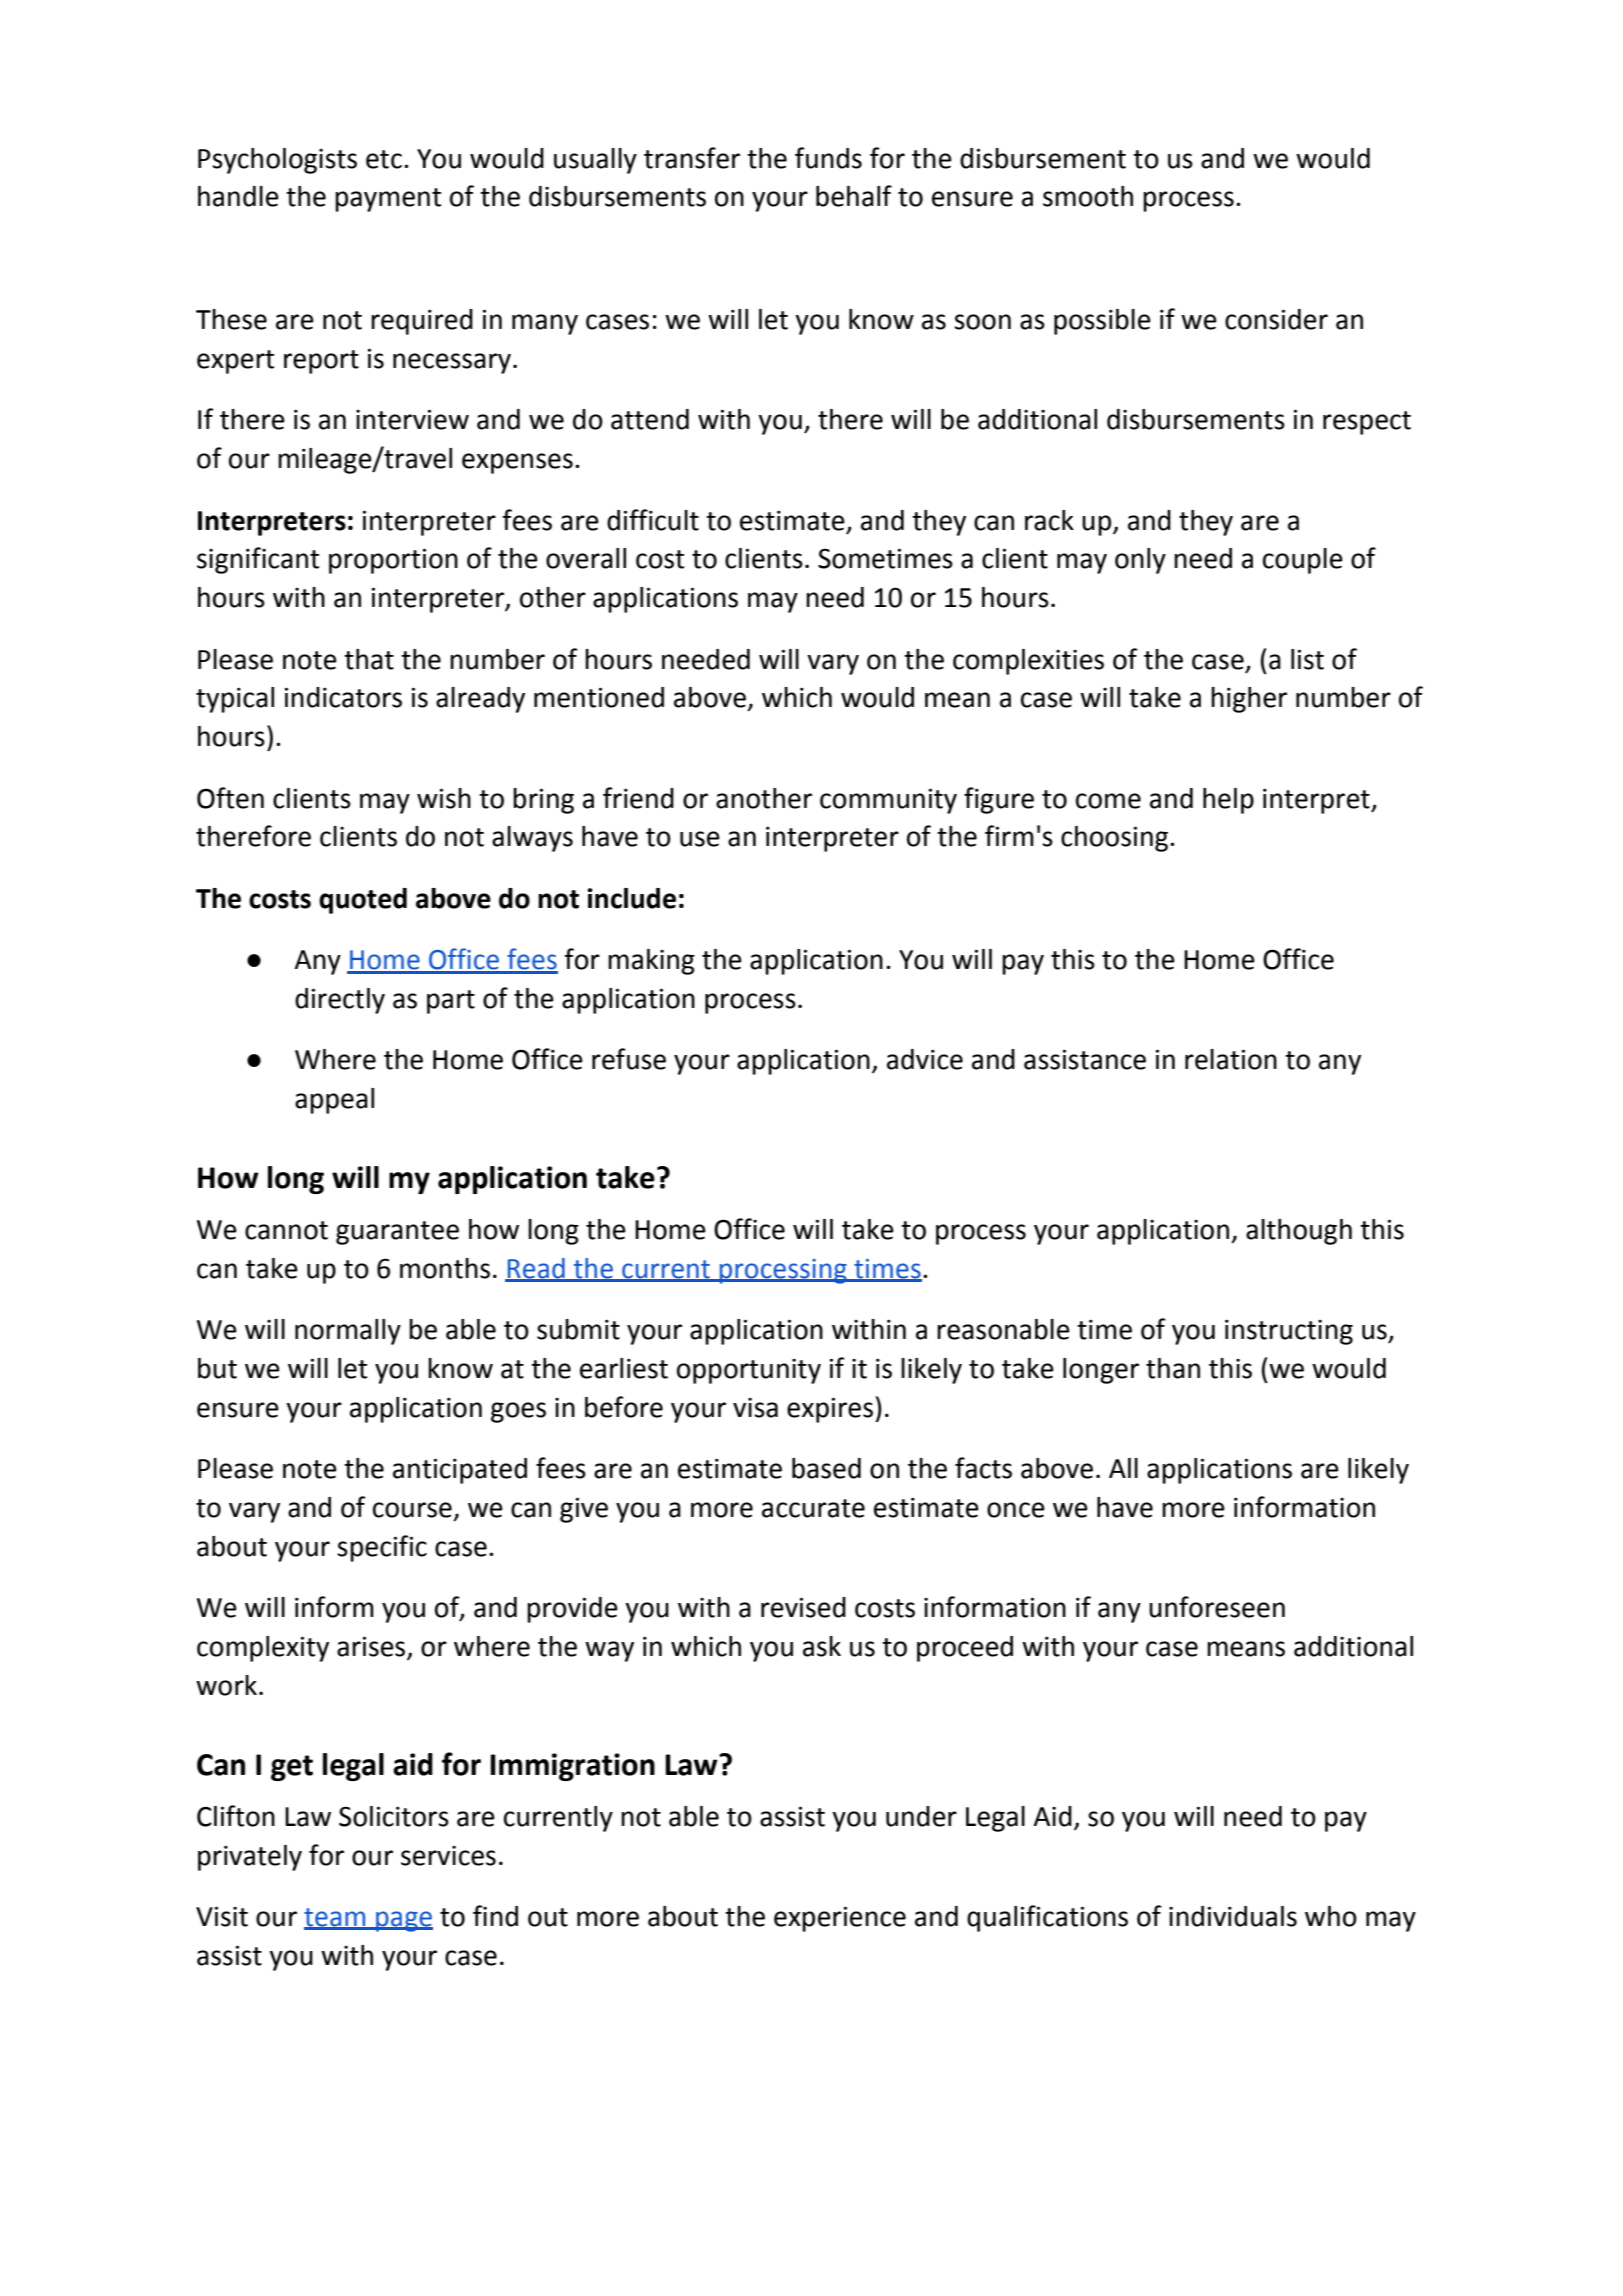 This screenshot has width=1623, height=2296. Describe the element at coordinates (412, 1510) in the screenshot. I see `course` at that location.
